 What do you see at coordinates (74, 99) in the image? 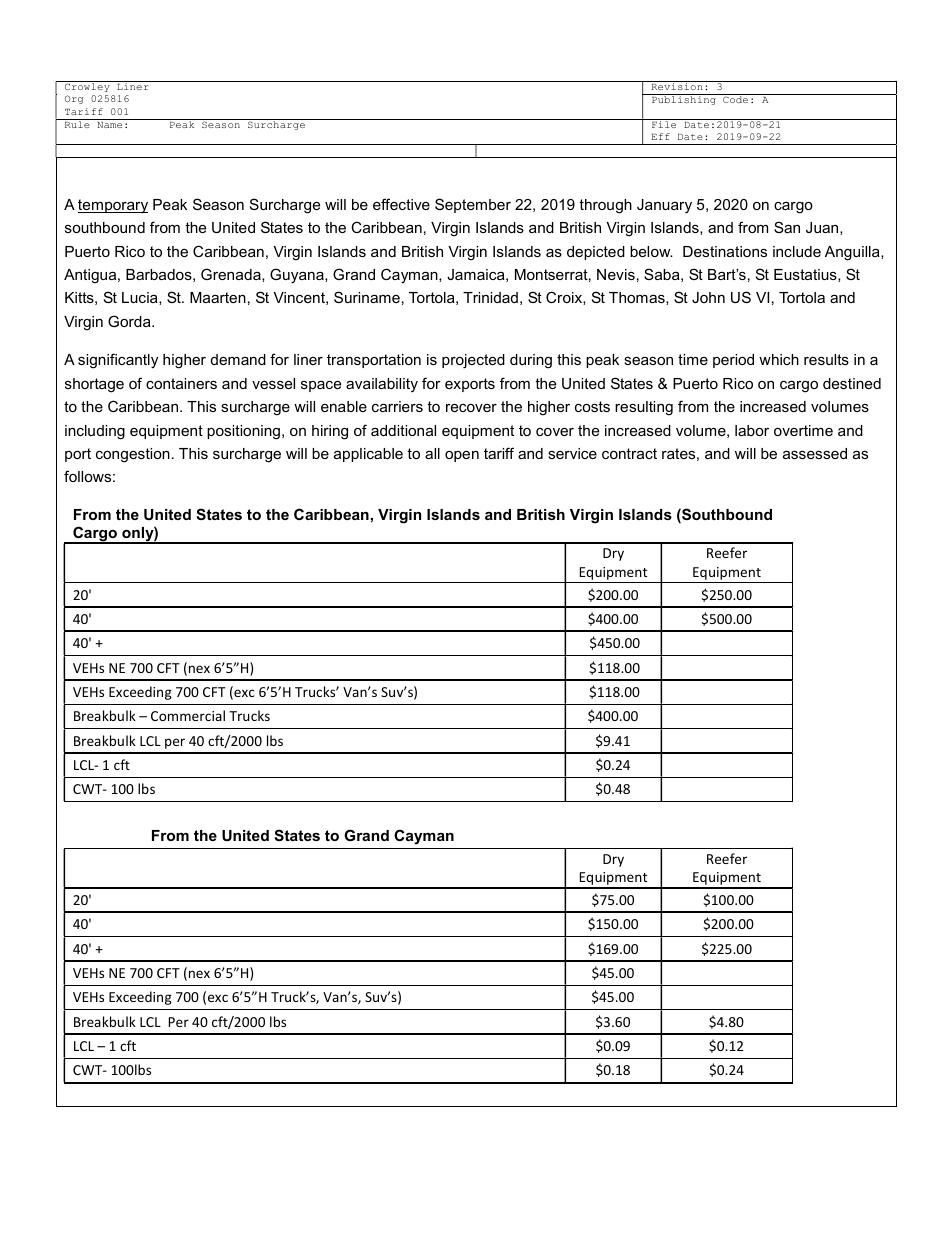
I see `Org` at bounding box center [74, 99].
